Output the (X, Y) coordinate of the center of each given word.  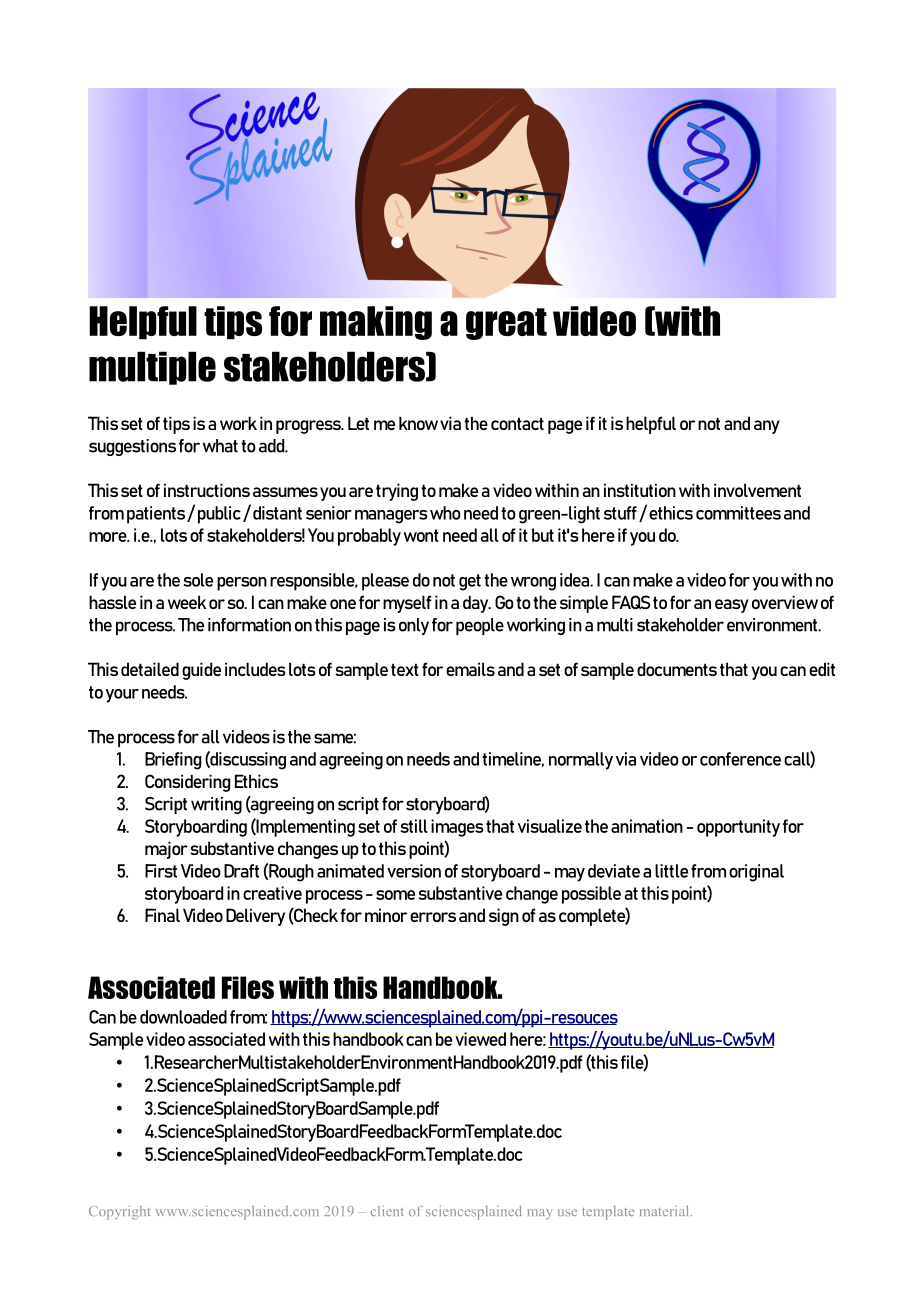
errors (433, 917)
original (756, 873)
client (387, 1211)
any (767, 427)
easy (732, 606)
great (506, 324)
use (567, 1212)
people (480, 626)
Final (162, 915)
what (220, 446)
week (187, 602)
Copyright (120, 1213)
